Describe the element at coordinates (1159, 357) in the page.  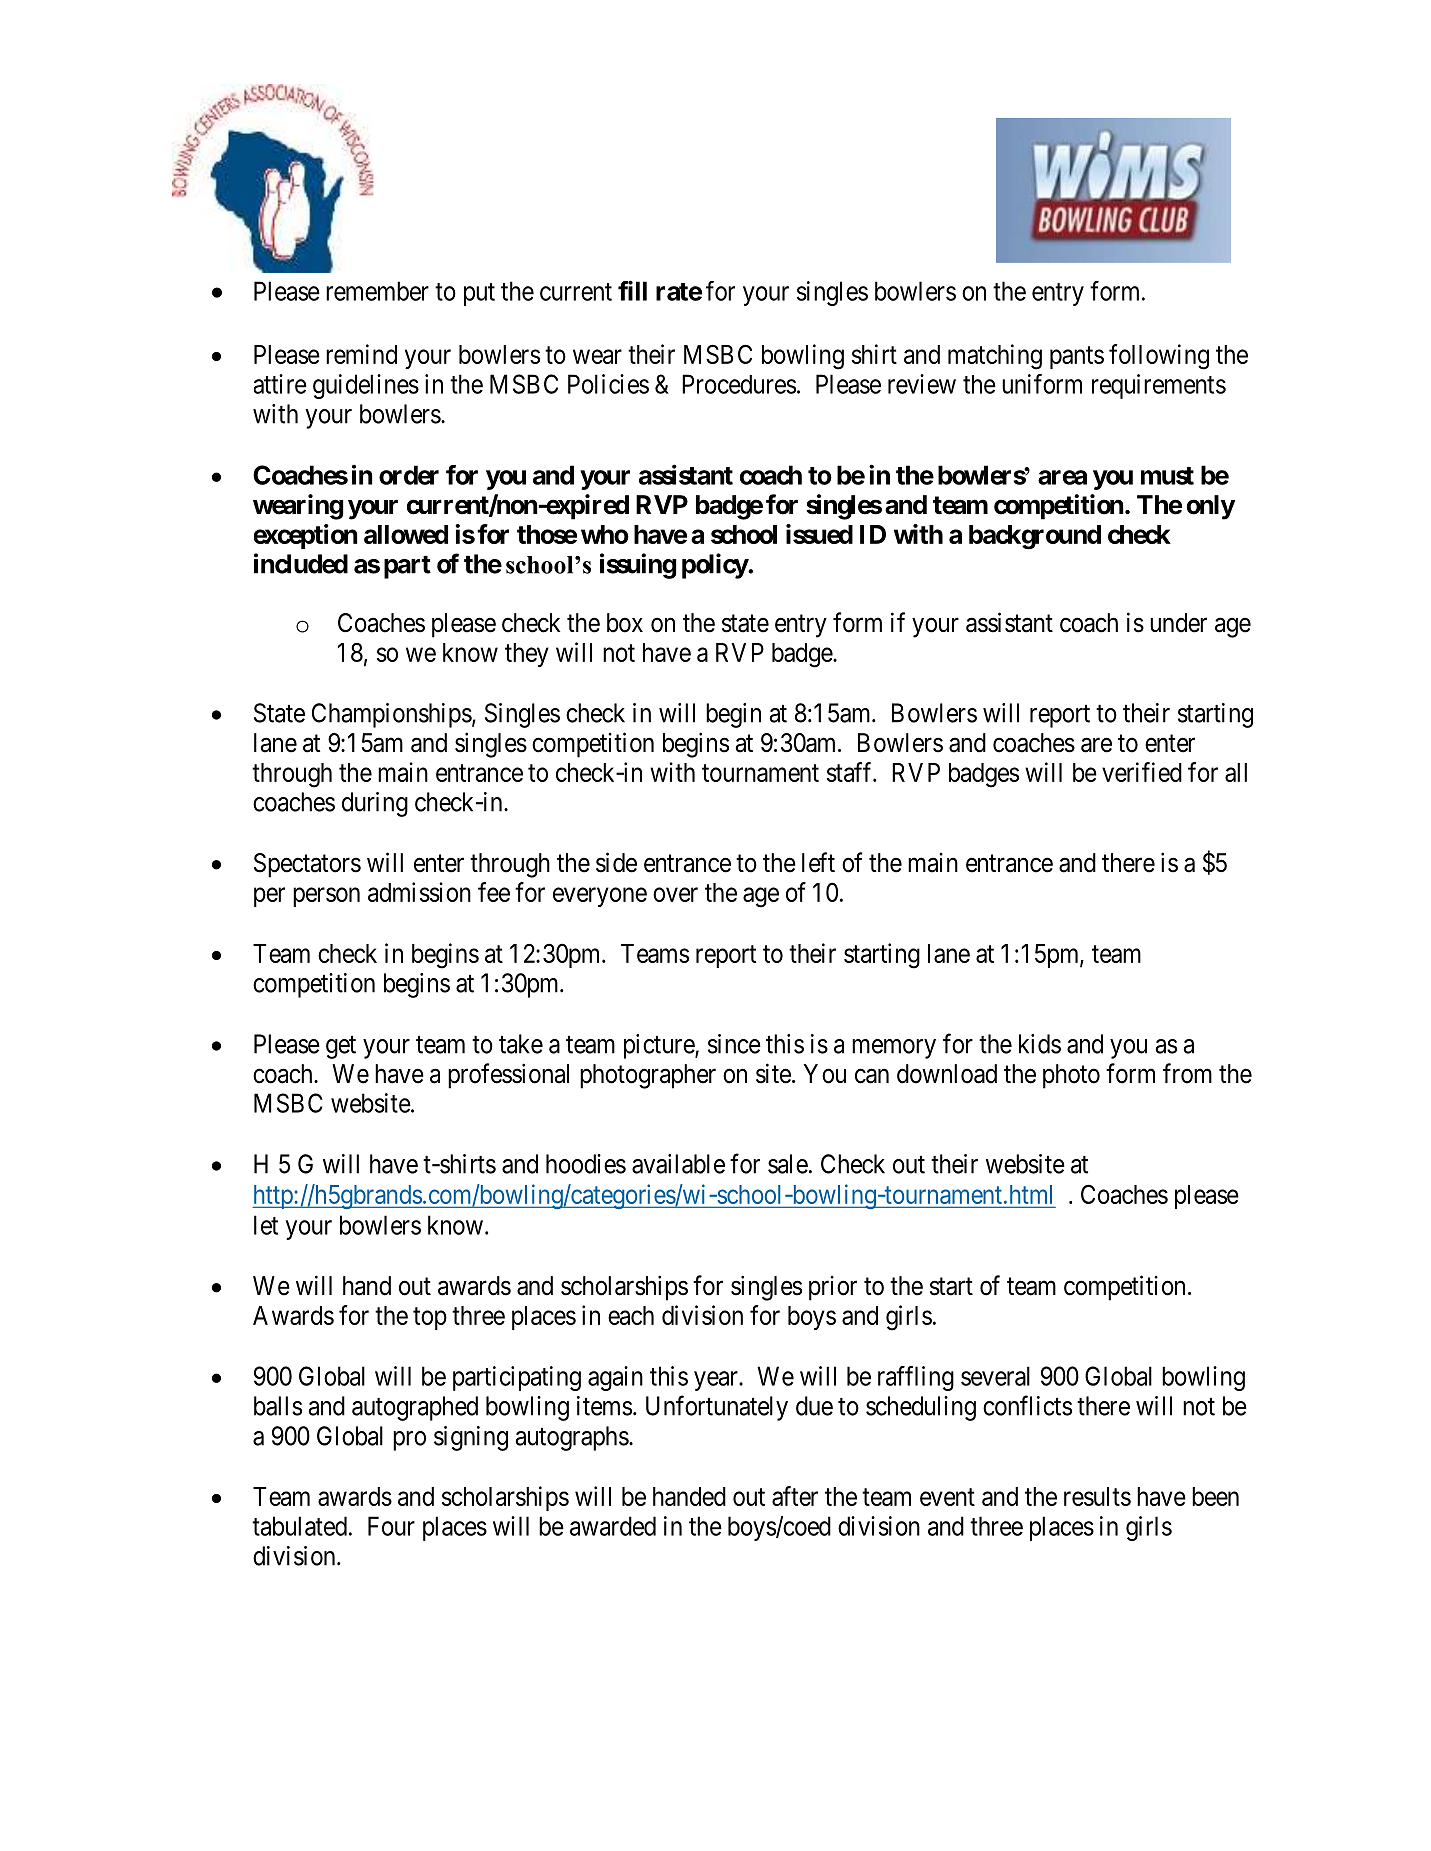
I see `following` at that location.
